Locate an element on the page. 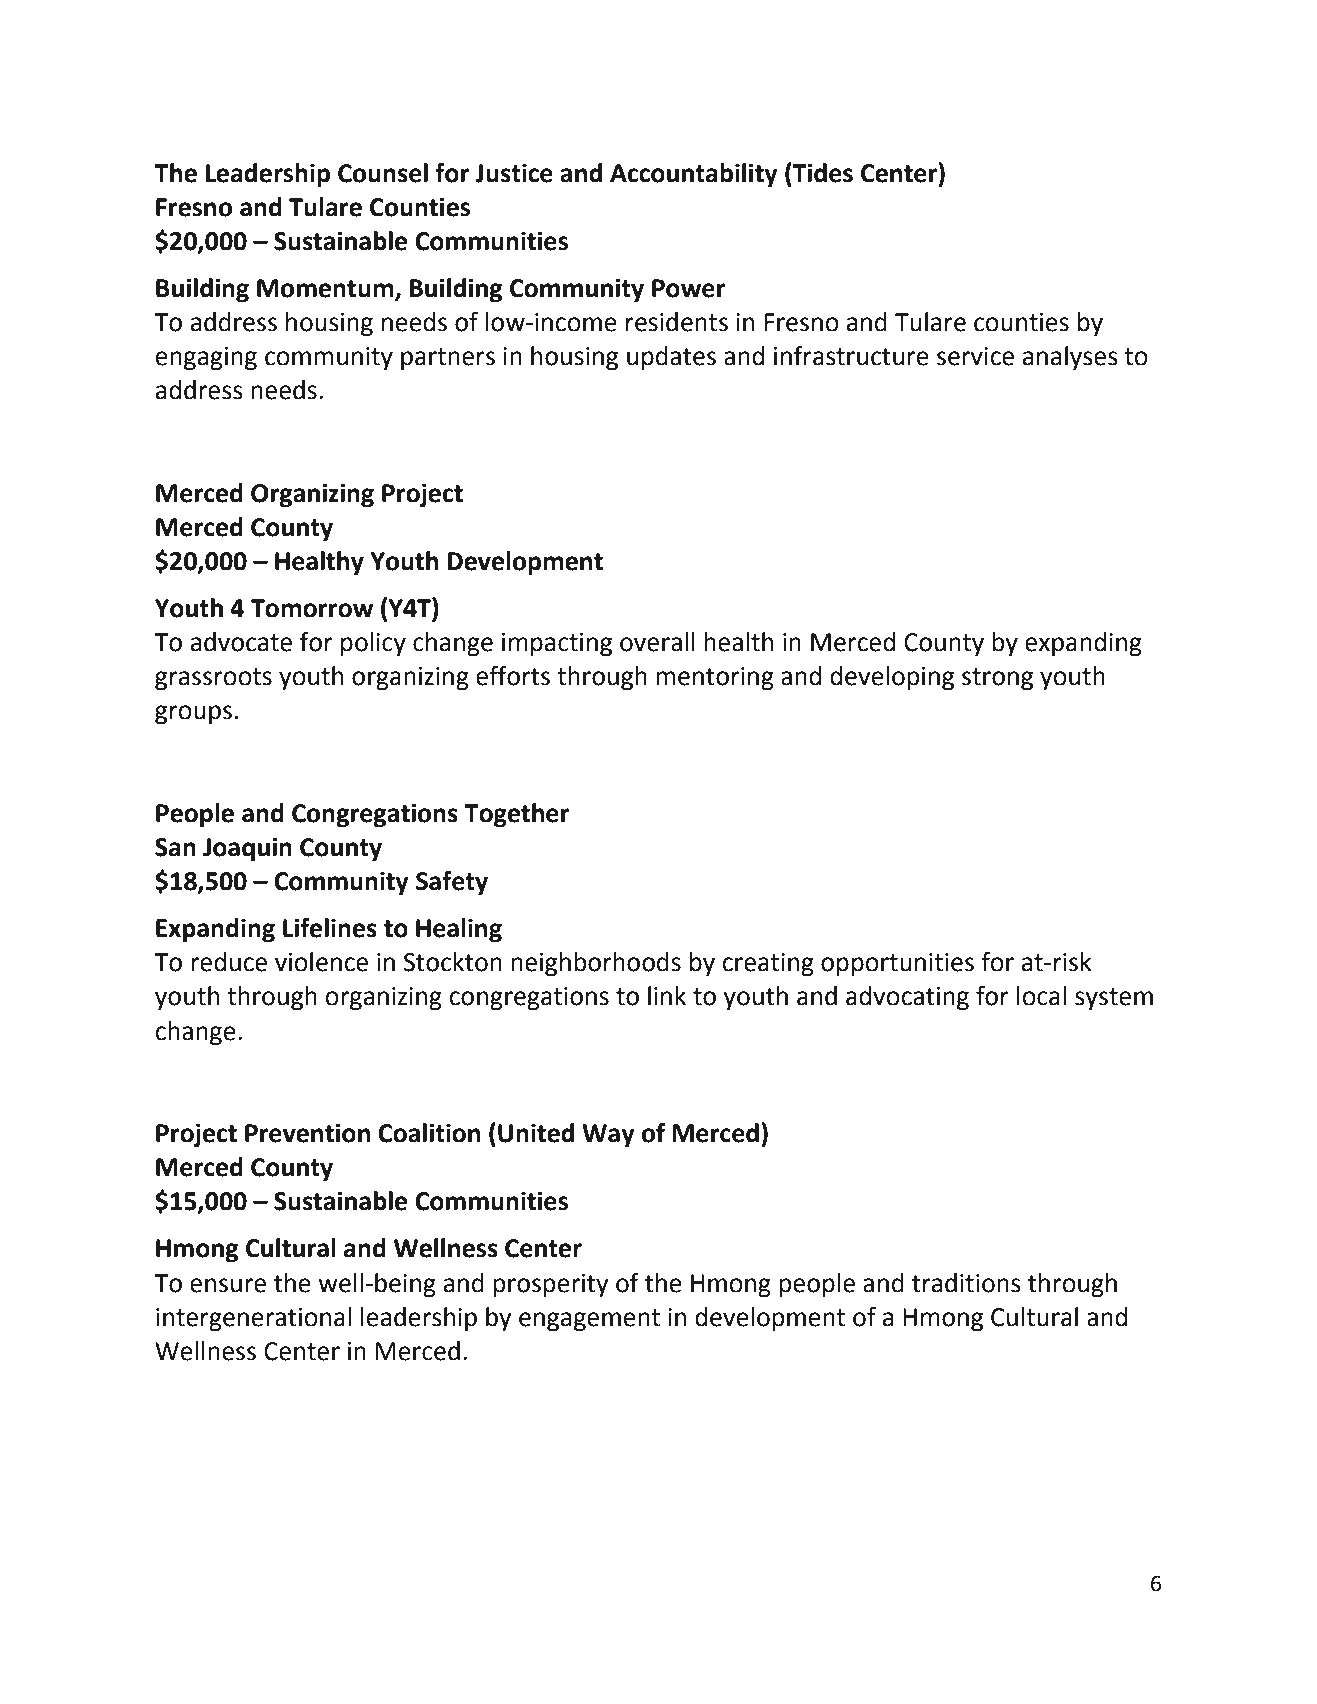 Image resolution: width=1317 pixels, height=1704 pixels. Lifelines is located at coordinates (330, 927).
